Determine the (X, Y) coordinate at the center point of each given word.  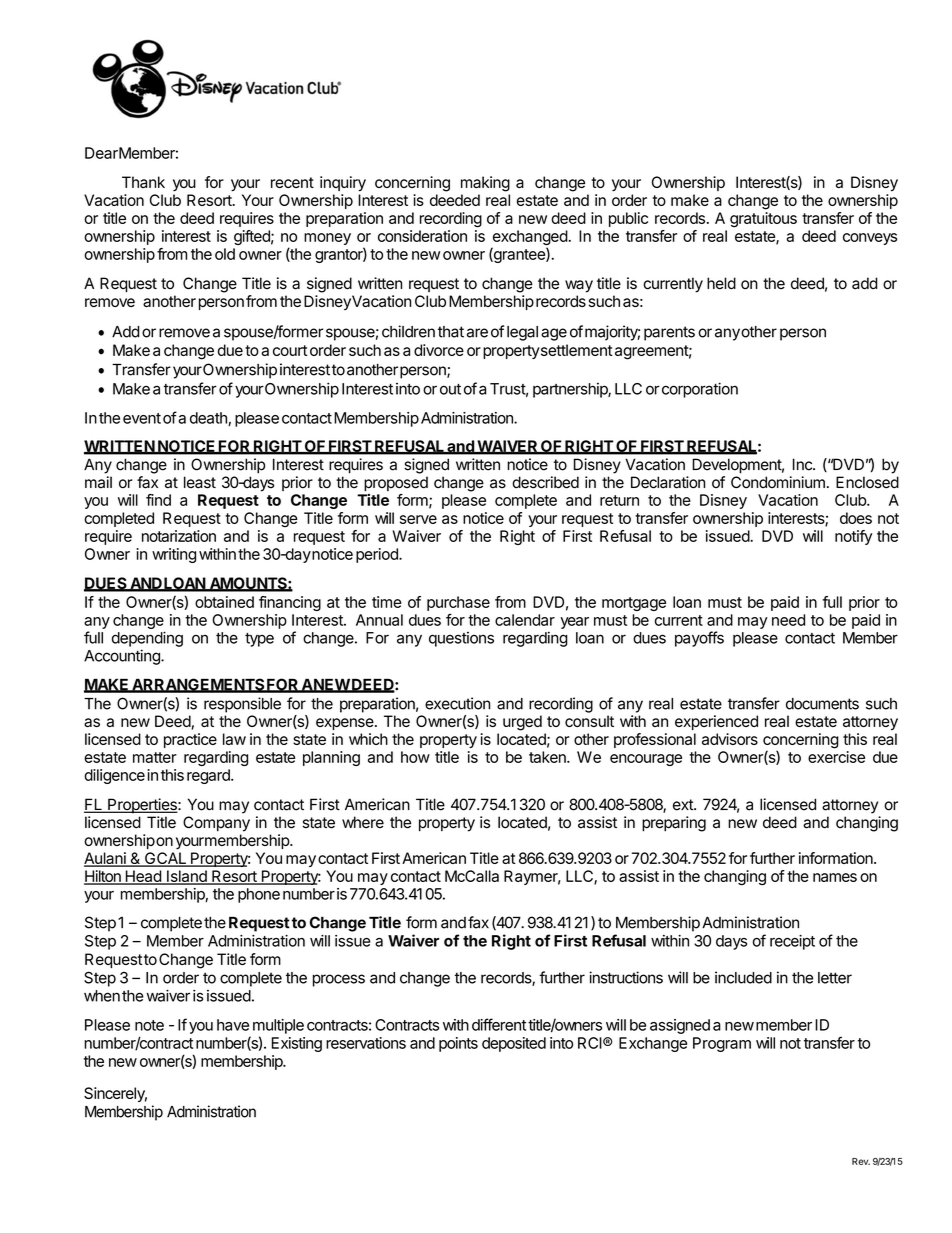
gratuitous (763, 220)
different (499, 1024)
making (485, 184)
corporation (700, 390)
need (788, 620)
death (209, 419)
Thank (143, 182)
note (149, 1025)
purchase (458, 603)
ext (684, 805)
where (363, 822)
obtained (224, 602)
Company (216, 824)
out (450, 389)
